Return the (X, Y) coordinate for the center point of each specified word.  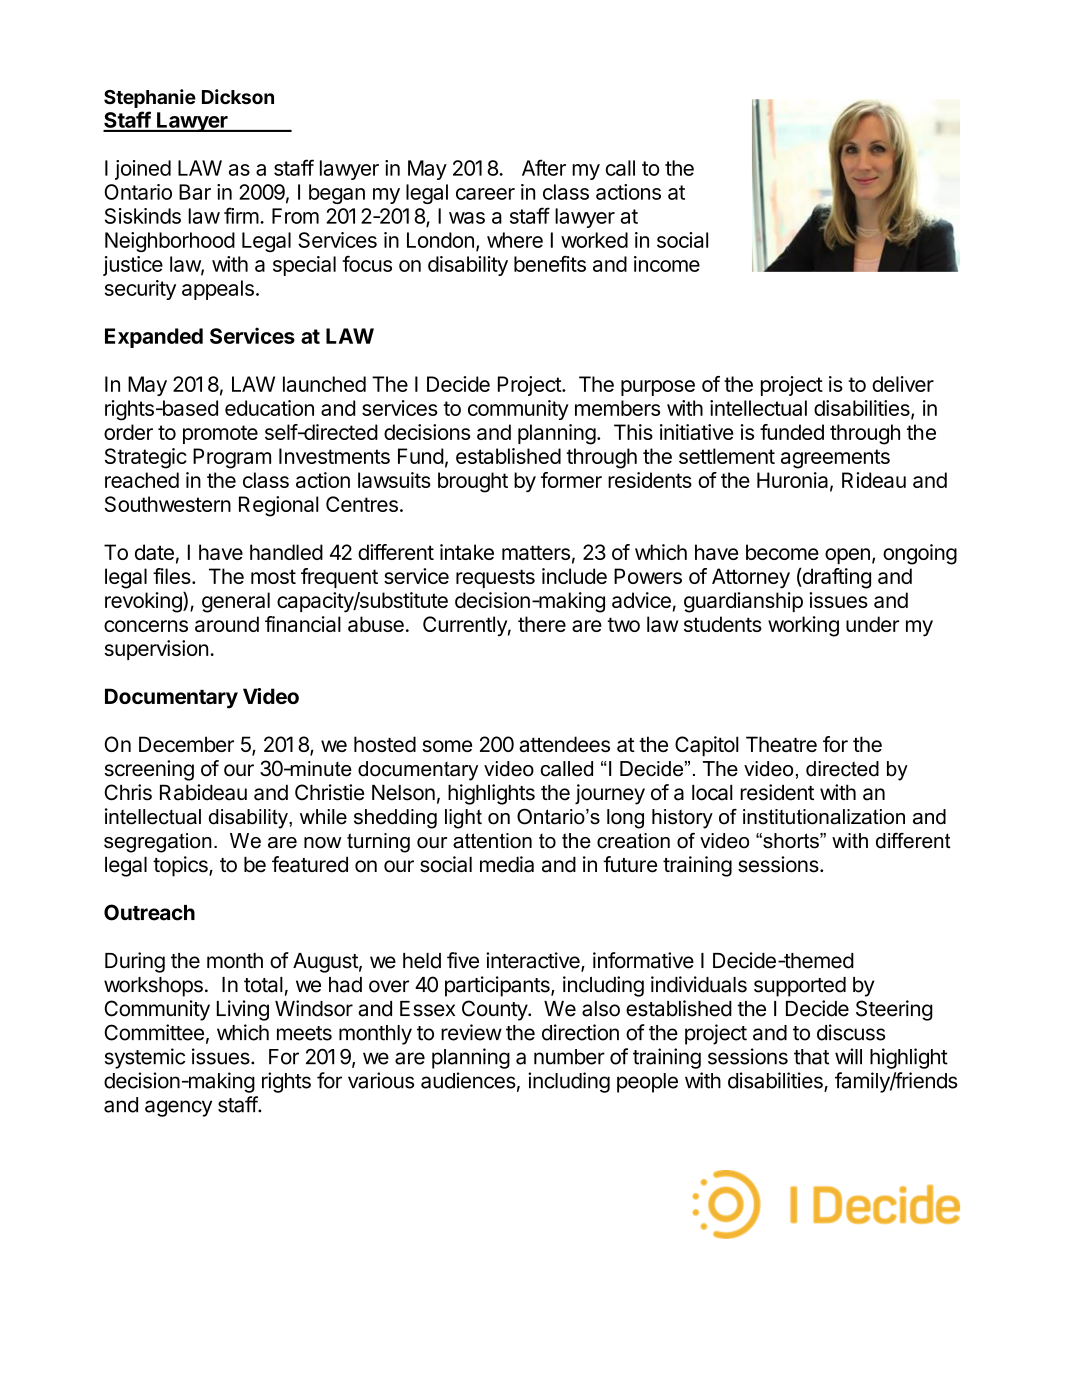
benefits (550, 263)
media (507, 864)
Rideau (874, 480)
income (667, 264)
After (544, 167)
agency (178, 1108)
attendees (564, 744)
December (186, 744)
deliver (903, 384)
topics (181, 866)
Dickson (238, 96)
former (571, 480)
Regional (279, 506)
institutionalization (824, 817)
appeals (218, 290)
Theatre (781, 744)
